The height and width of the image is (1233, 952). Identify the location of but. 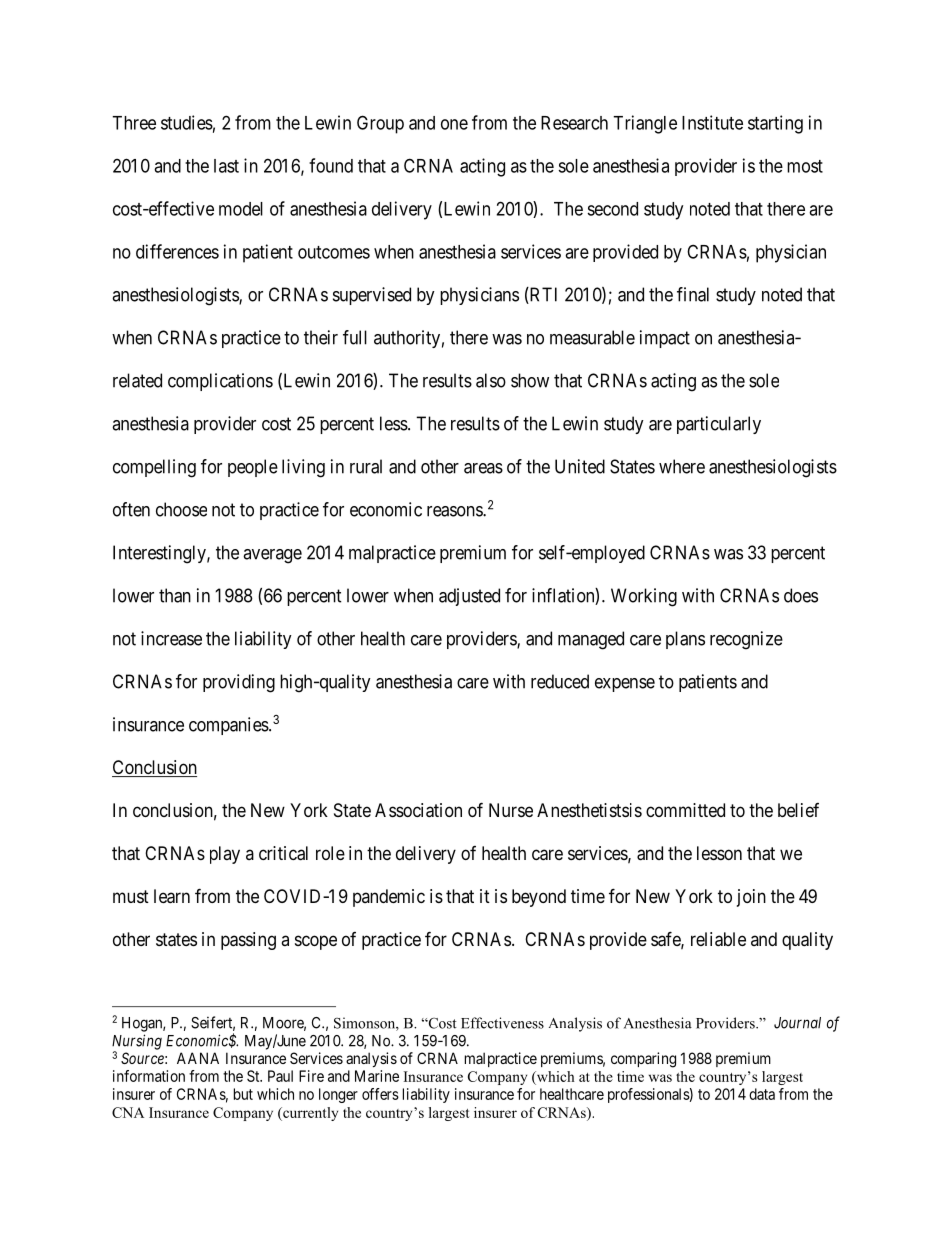
(243, 1094).
